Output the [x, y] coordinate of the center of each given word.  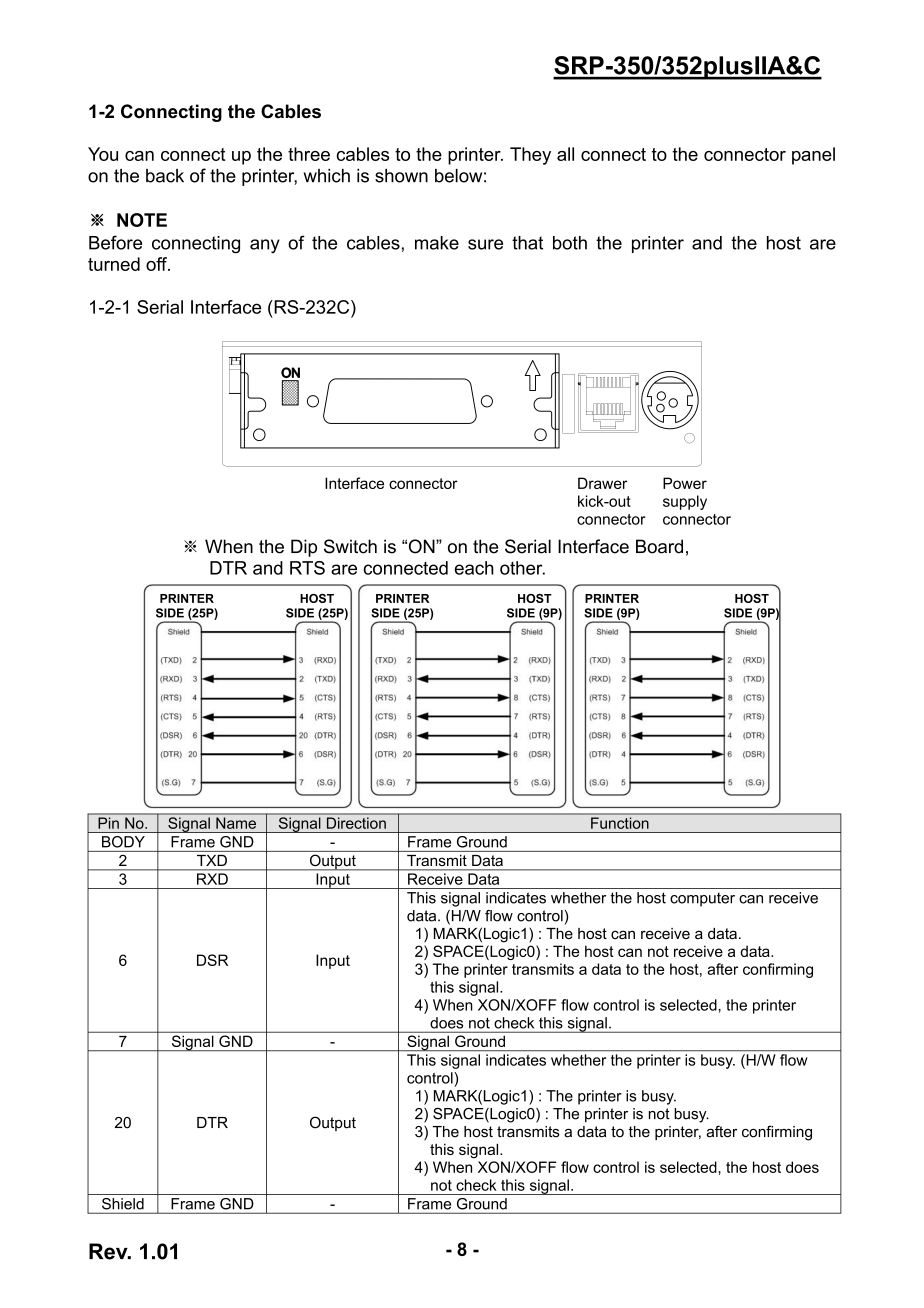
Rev [109, 1251]
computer [702, 900]
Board [659, 546]
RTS [307, 568]
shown [401, 176]
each [474, 568]
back [165, 176]
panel [813, 156]
